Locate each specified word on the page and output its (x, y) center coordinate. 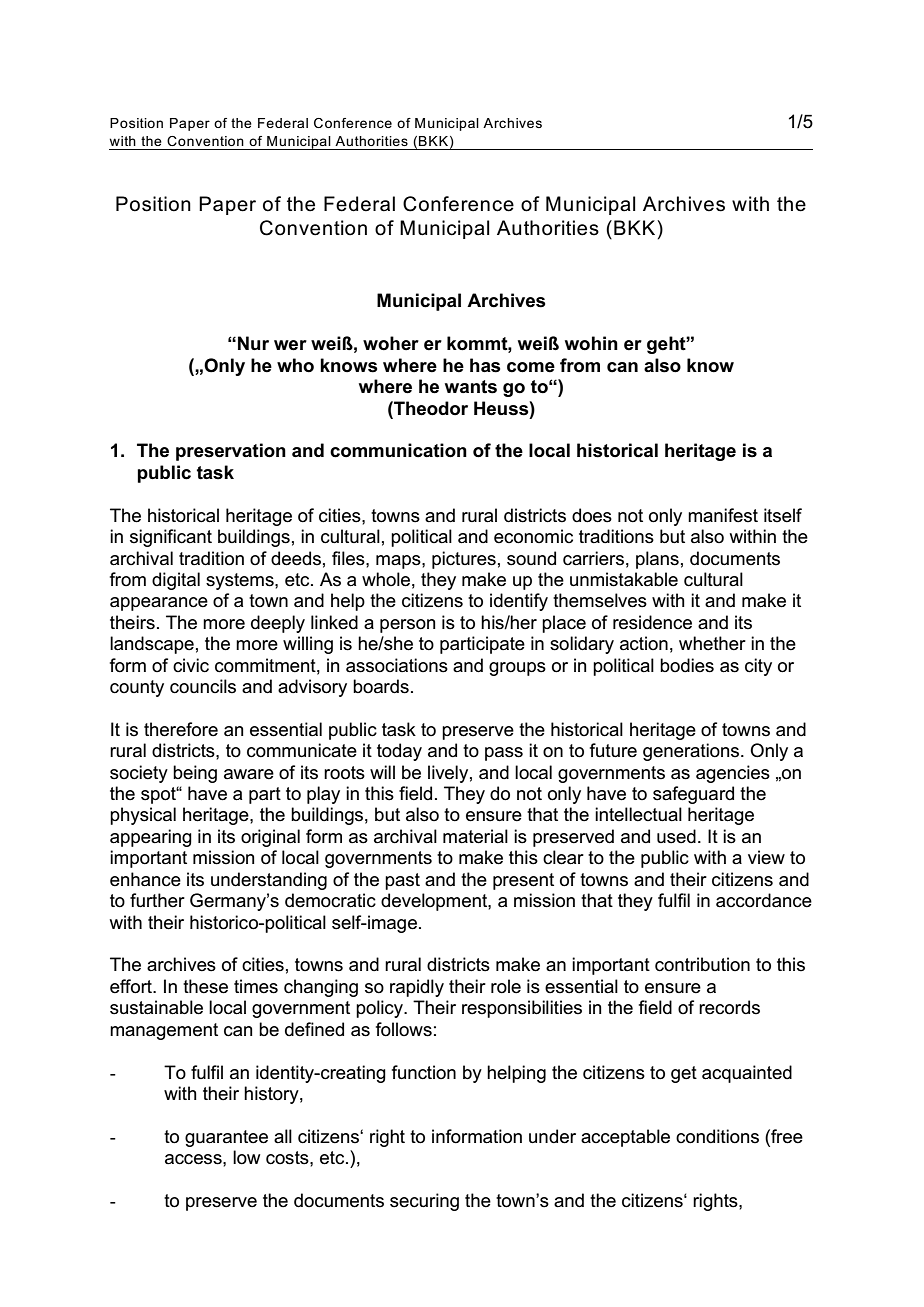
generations (692, 752)
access (194, 1159)
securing (424, 1202)
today (399, 752)
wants (471, 387)
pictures (464, 560)
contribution (702, 964)
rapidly (417, 988)
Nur (253, 343)
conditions (717, 1136)
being (195, 774)
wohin (591, 343)
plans (657, 560)
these (205, 986)
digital (176, 581)
